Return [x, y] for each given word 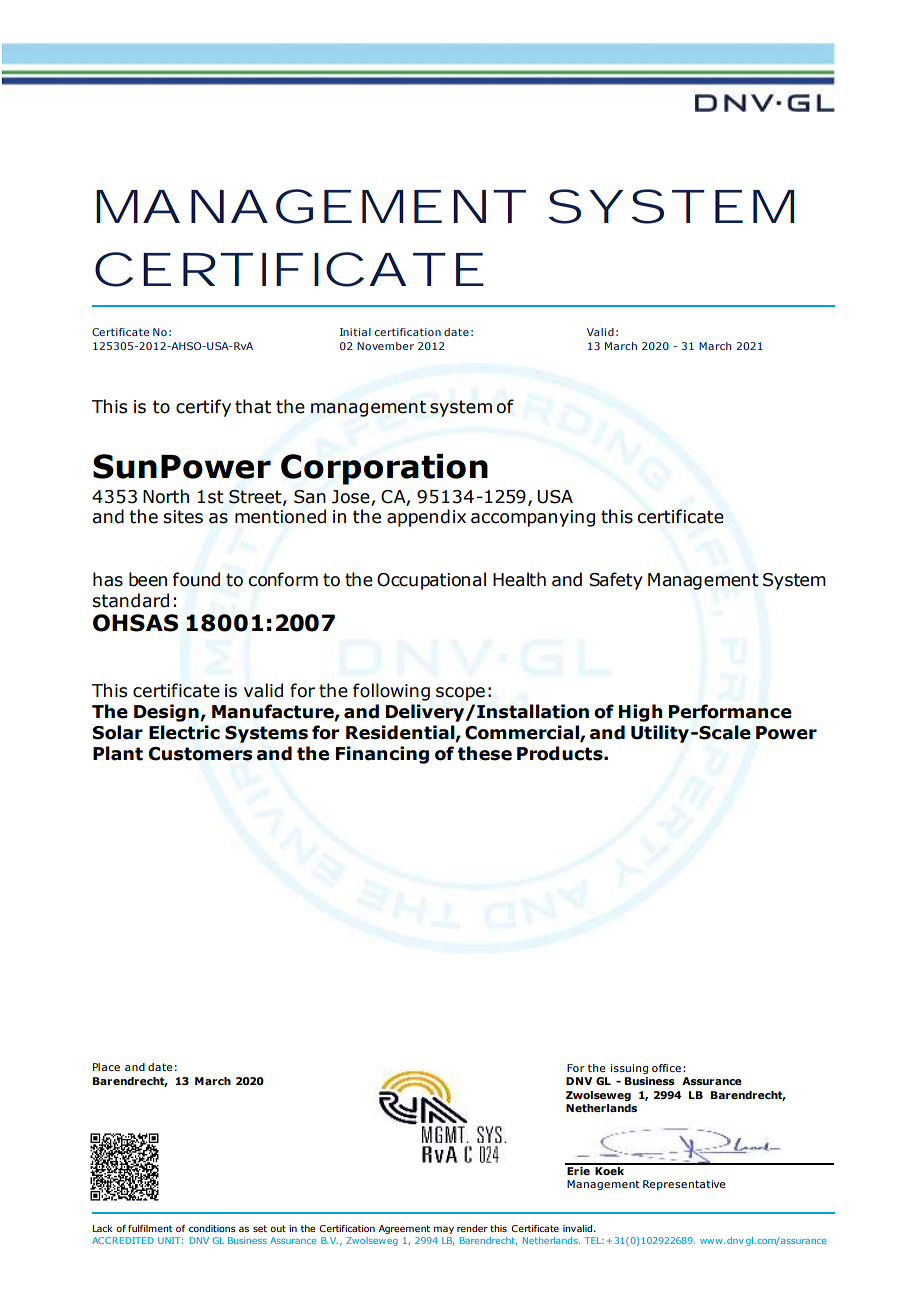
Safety [616, 581]
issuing [629, 1069]
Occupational [431, 581]
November [385, 346]
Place [106, 1067]
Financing [382, 755]
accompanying [533, 518]
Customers [200, 754]
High [641, 713]
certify [203, 408]
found [196, 579]
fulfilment [150, 1228]
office [666, 1068]
